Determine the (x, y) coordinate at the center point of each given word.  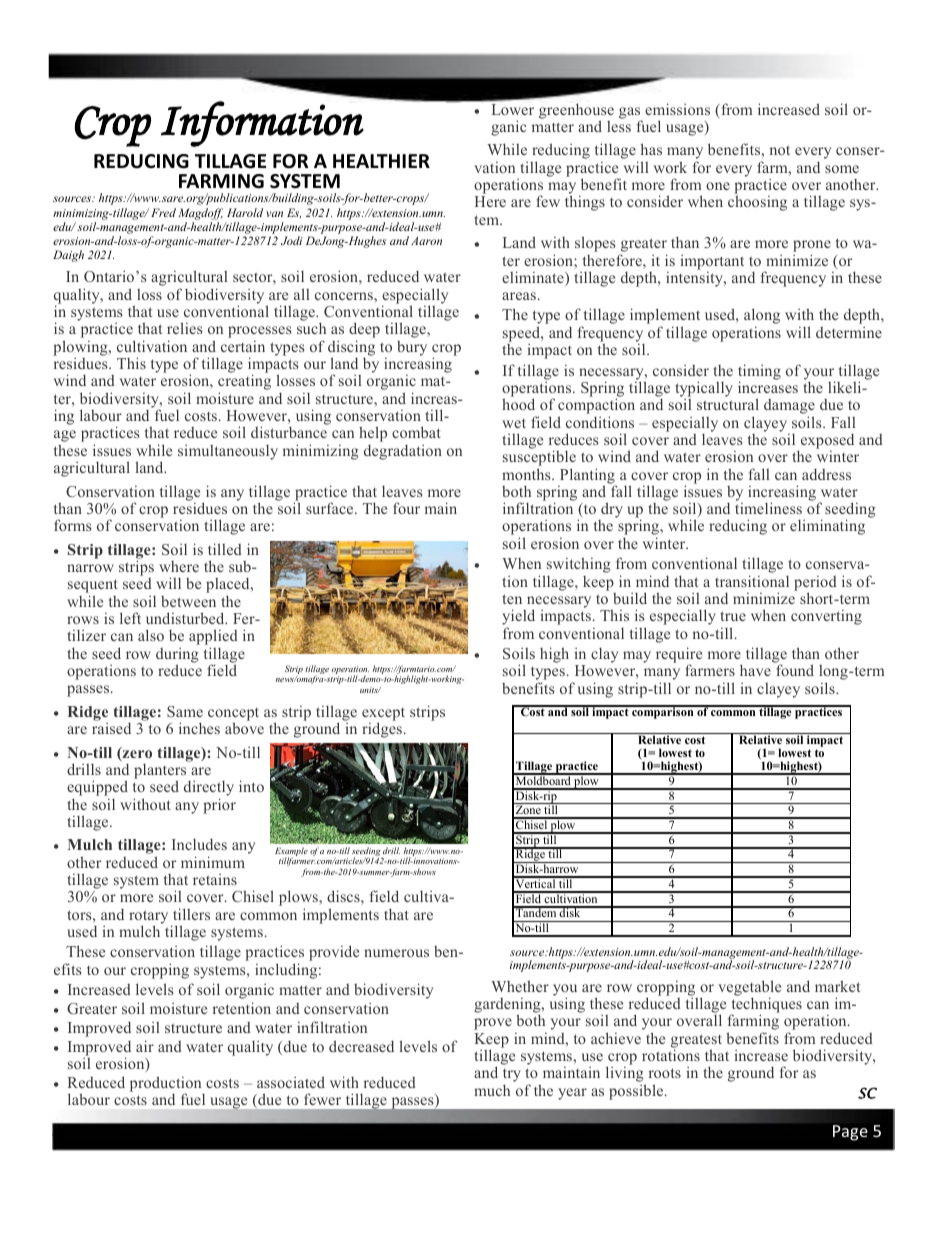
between (188, 601)
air (145, 1046)
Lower (513, 109)
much (492, 1090)
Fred (163, 212)
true (733, 616)
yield (518, 618)
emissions (677, 109)
